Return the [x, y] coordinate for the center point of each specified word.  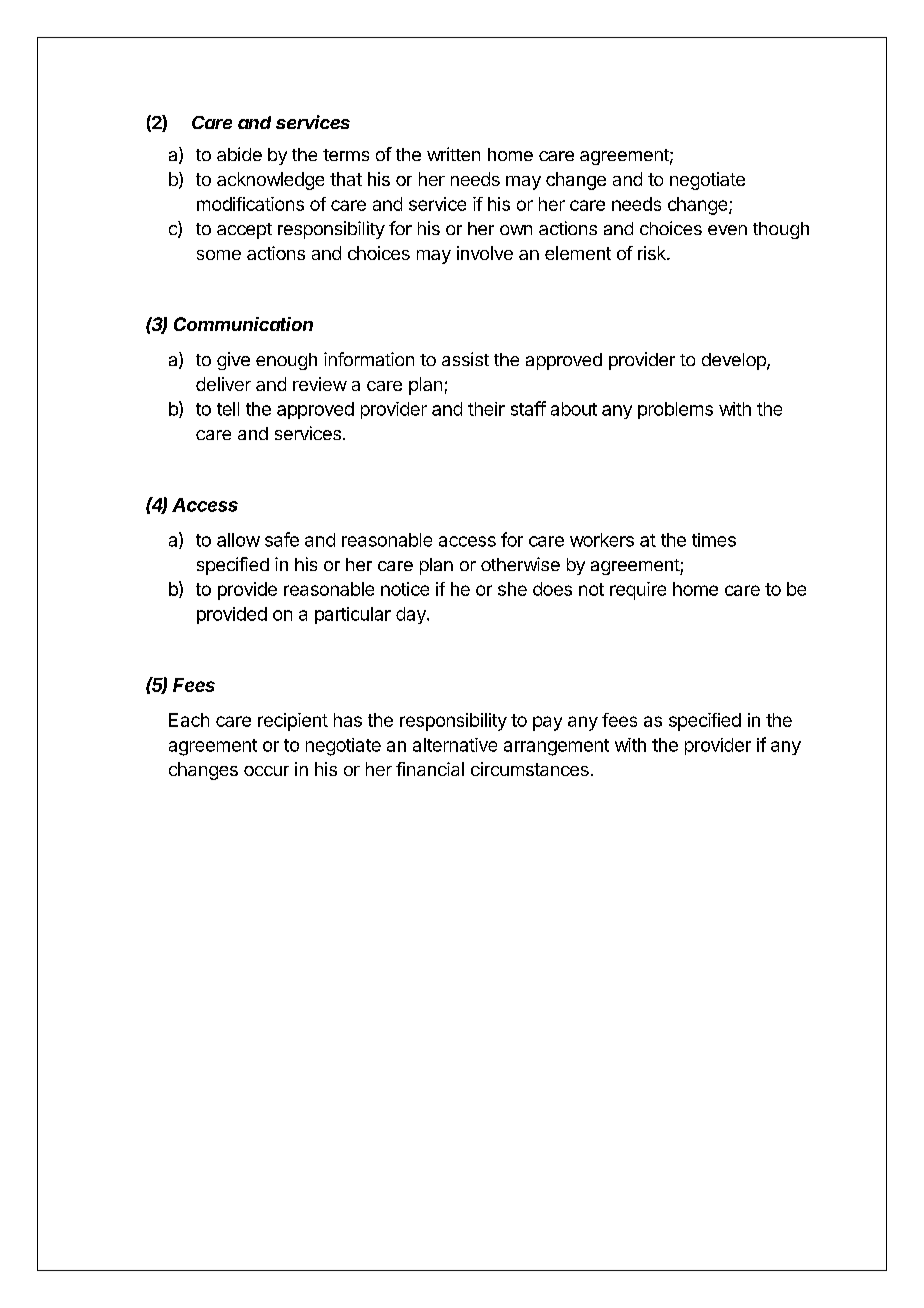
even [727, 230]
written [453, 154]
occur [266, 771]
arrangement [556, 747]
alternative [455, 745]
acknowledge [270, 181]
